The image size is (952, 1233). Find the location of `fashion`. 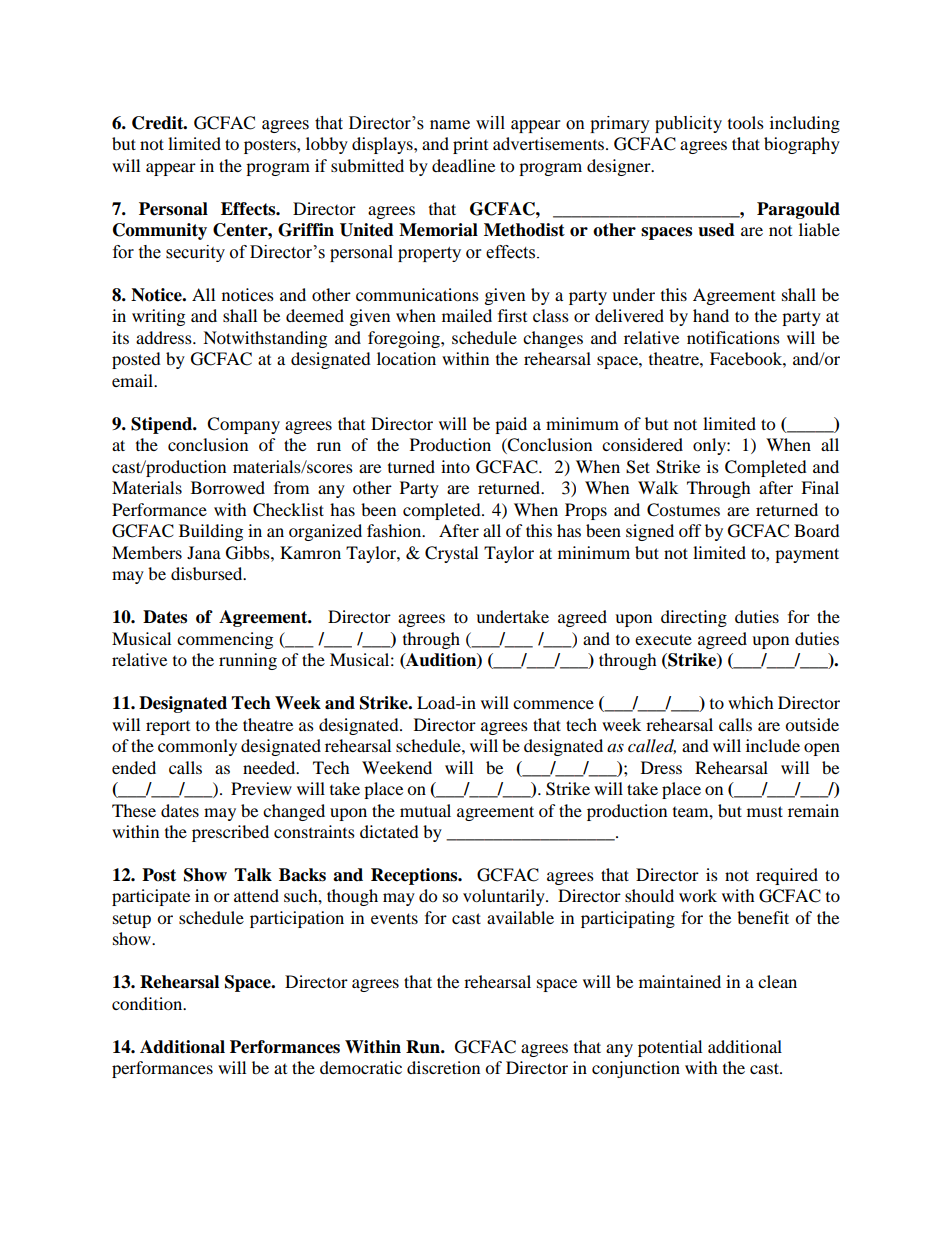

fashion is located at coordinates (395, 530).
